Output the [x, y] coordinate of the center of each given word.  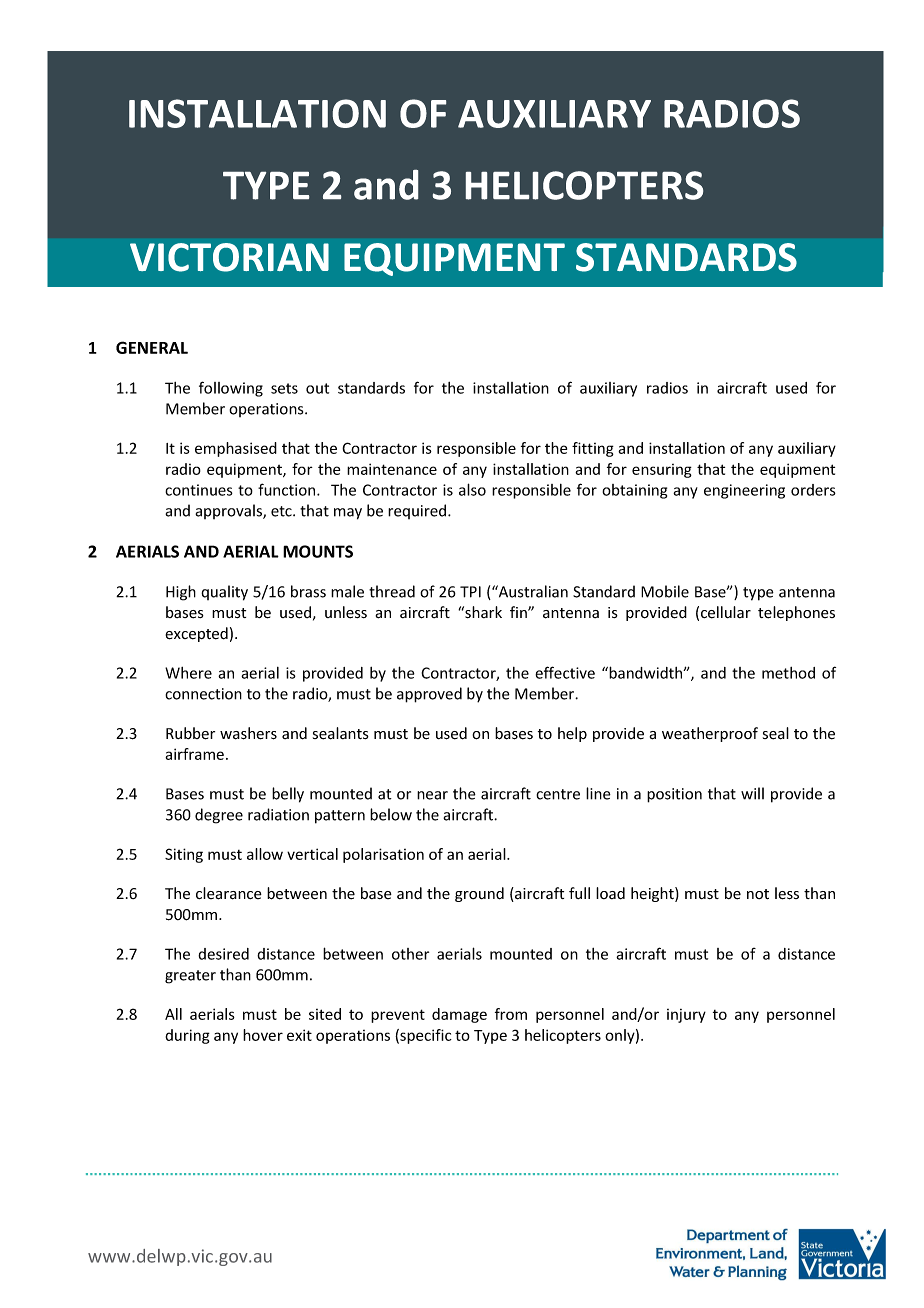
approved [429, 695]
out [317, 388]
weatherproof [710, 734]
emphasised [236, 449]
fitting [593, 449]
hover [263, 1035]
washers [248, 733]
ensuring [662, 471]
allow [265, 854]
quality [224, 593]
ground [479, 894]
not [758, 894]
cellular [726, 612]
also [472, 489]
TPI [470, 592]
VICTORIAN [229, 257]
